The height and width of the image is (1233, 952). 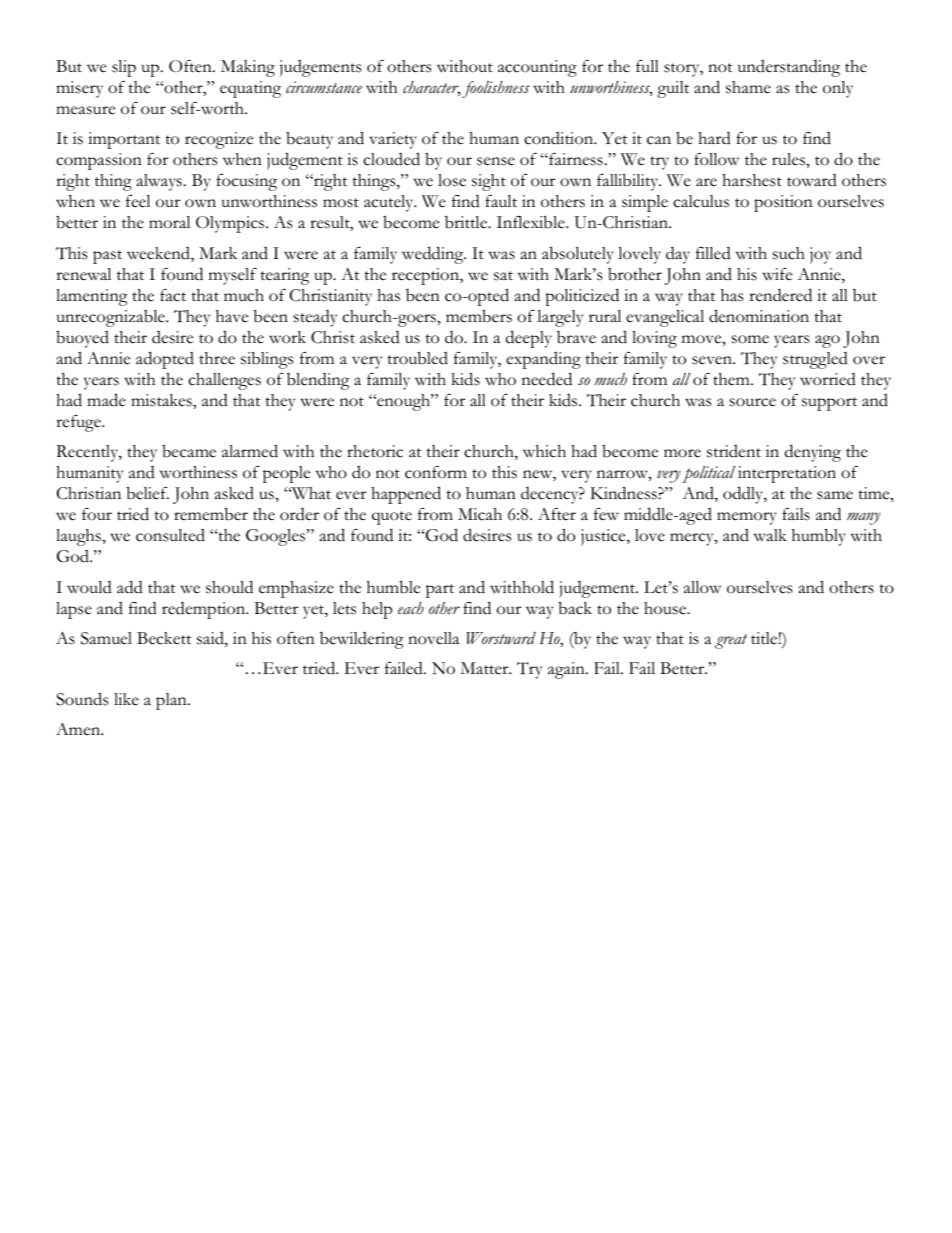 I want to click on slip, so click(x=124, y=68).
